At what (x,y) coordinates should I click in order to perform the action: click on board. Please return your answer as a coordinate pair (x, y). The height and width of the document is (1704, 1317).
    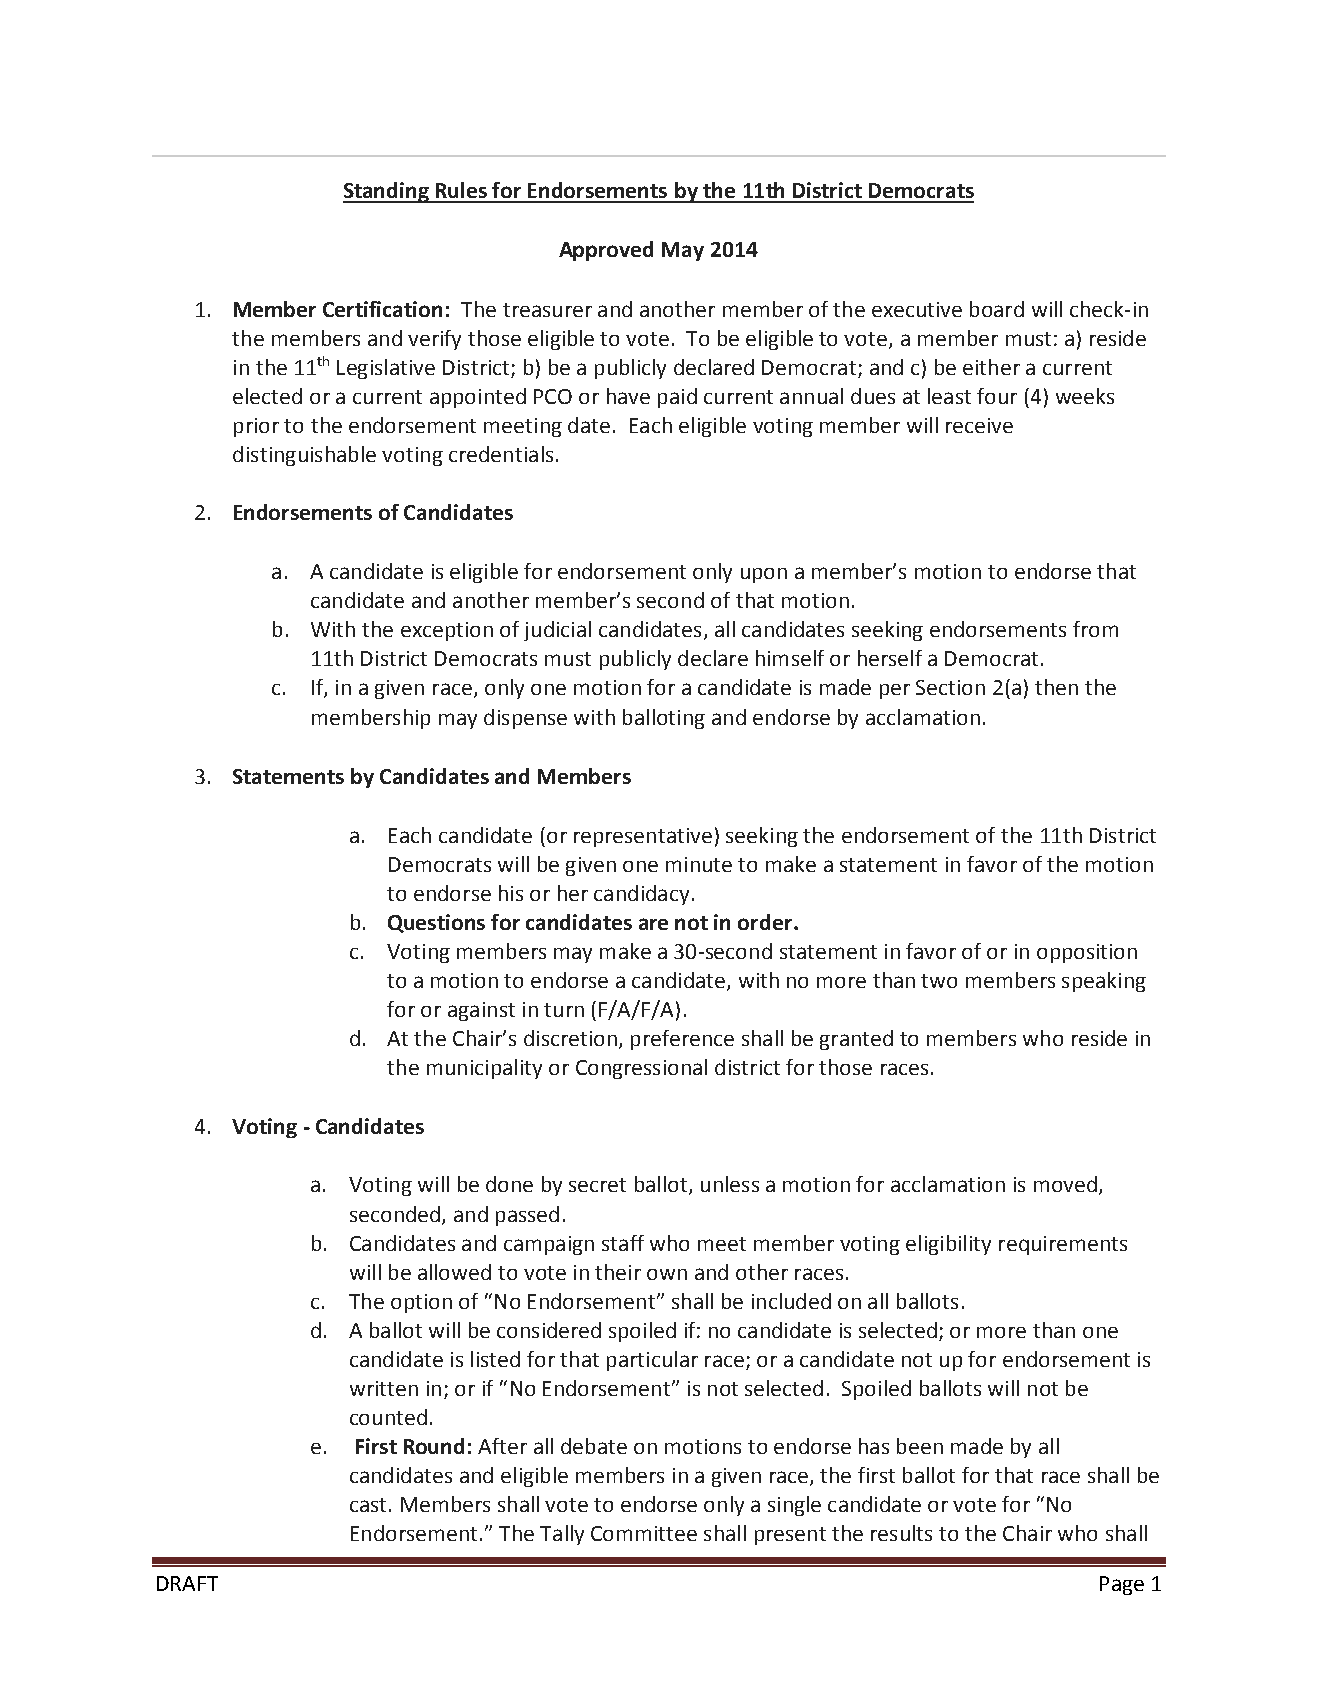
    Looking at the image, I should click on (997, 309).
